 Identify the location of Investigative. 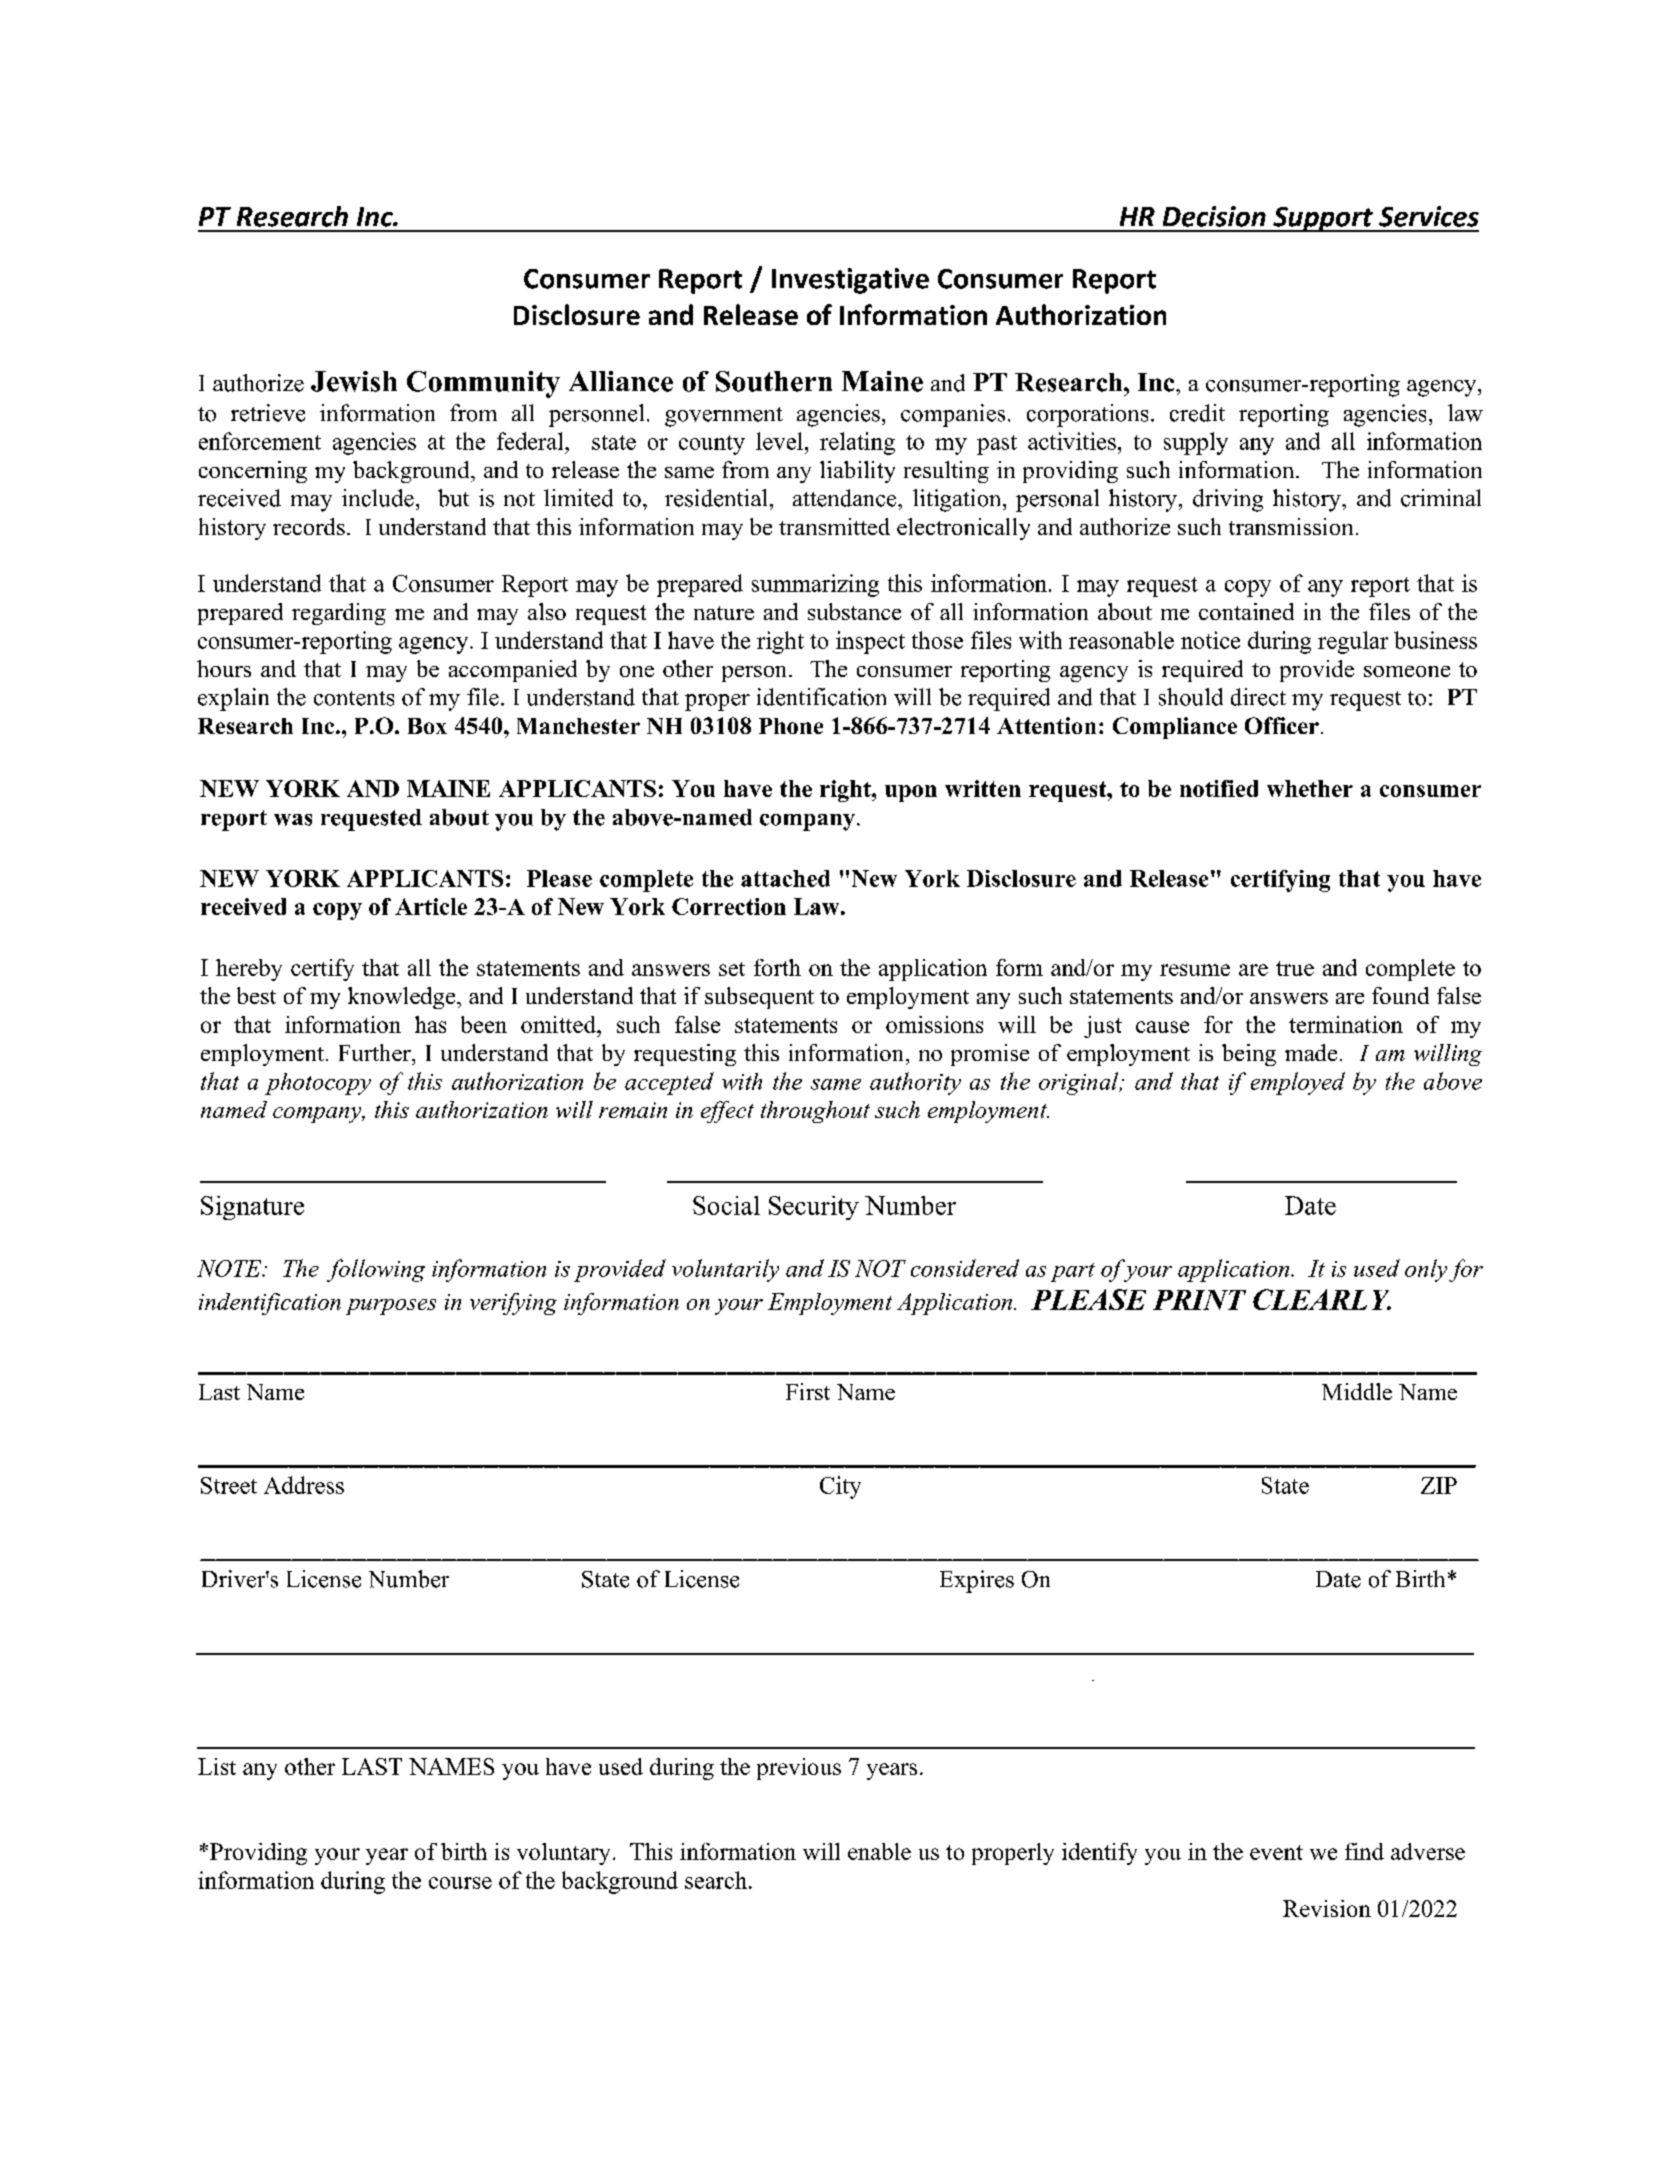
(850, 281).
